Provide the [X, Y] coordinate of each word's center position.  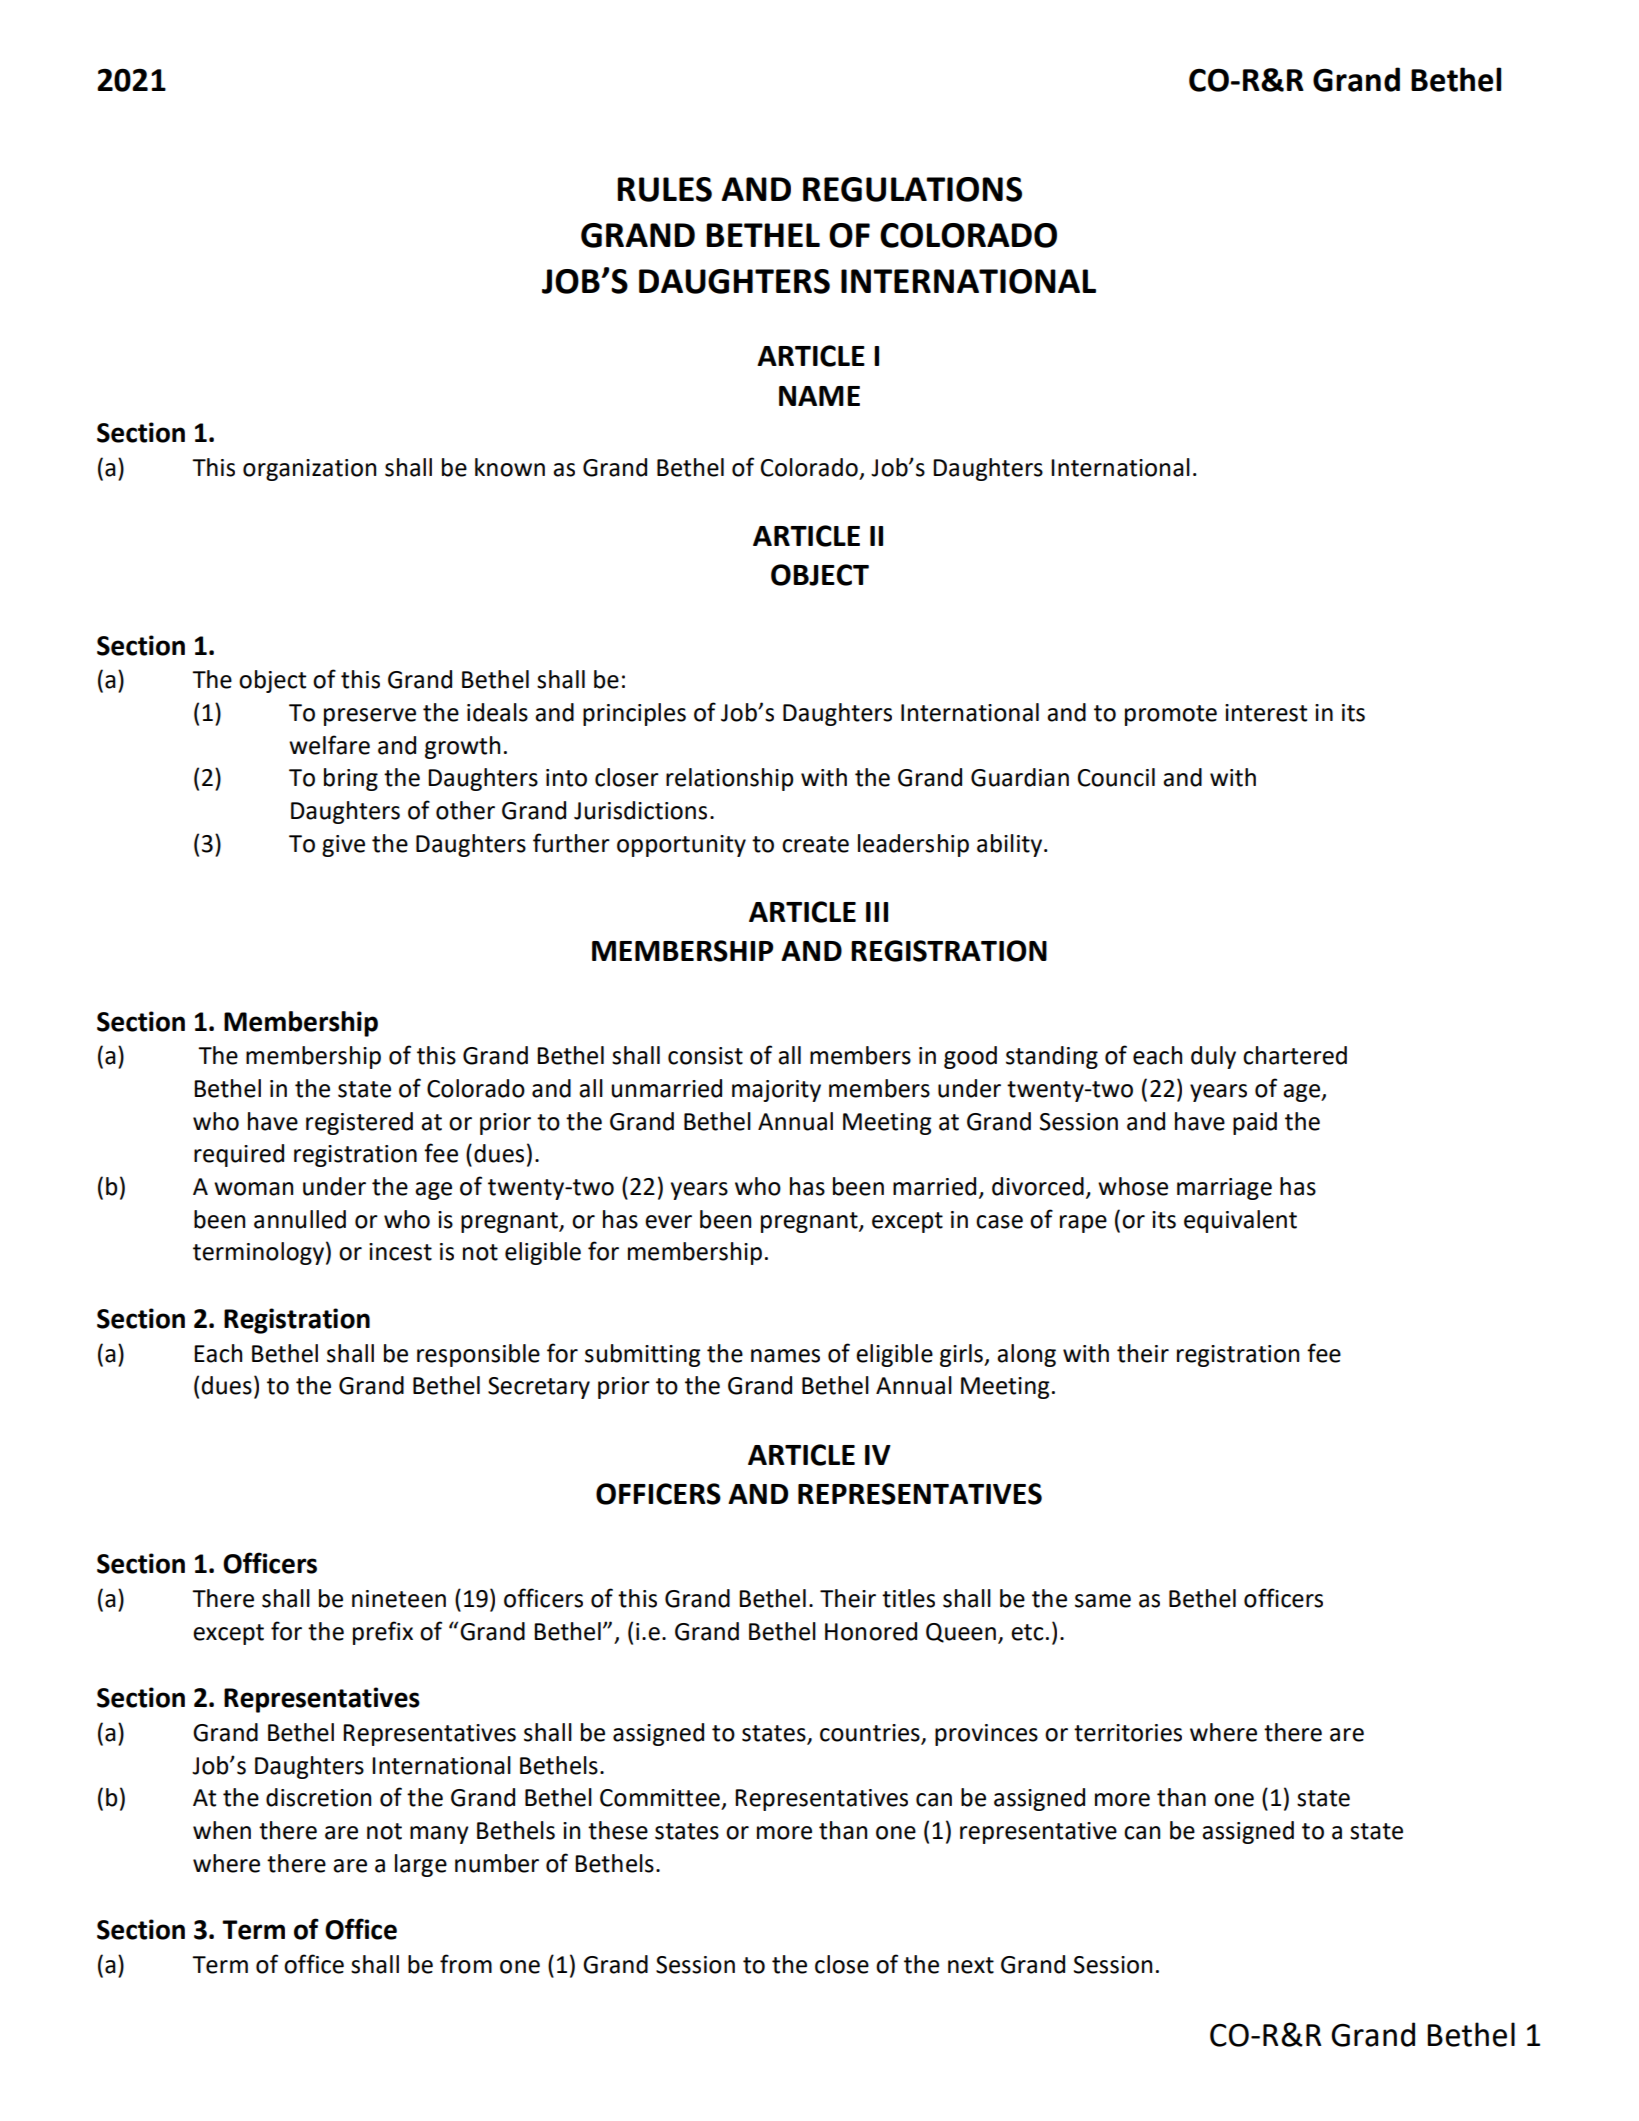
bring [351, 779]
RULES [664, 189]
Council [1116, 777]
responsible [478, 1355]
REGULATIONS [912, 189]
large [421, 1865]
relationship [729, 779]
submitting [643, 1355]
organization [309, 470]
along [1026, 1355]
